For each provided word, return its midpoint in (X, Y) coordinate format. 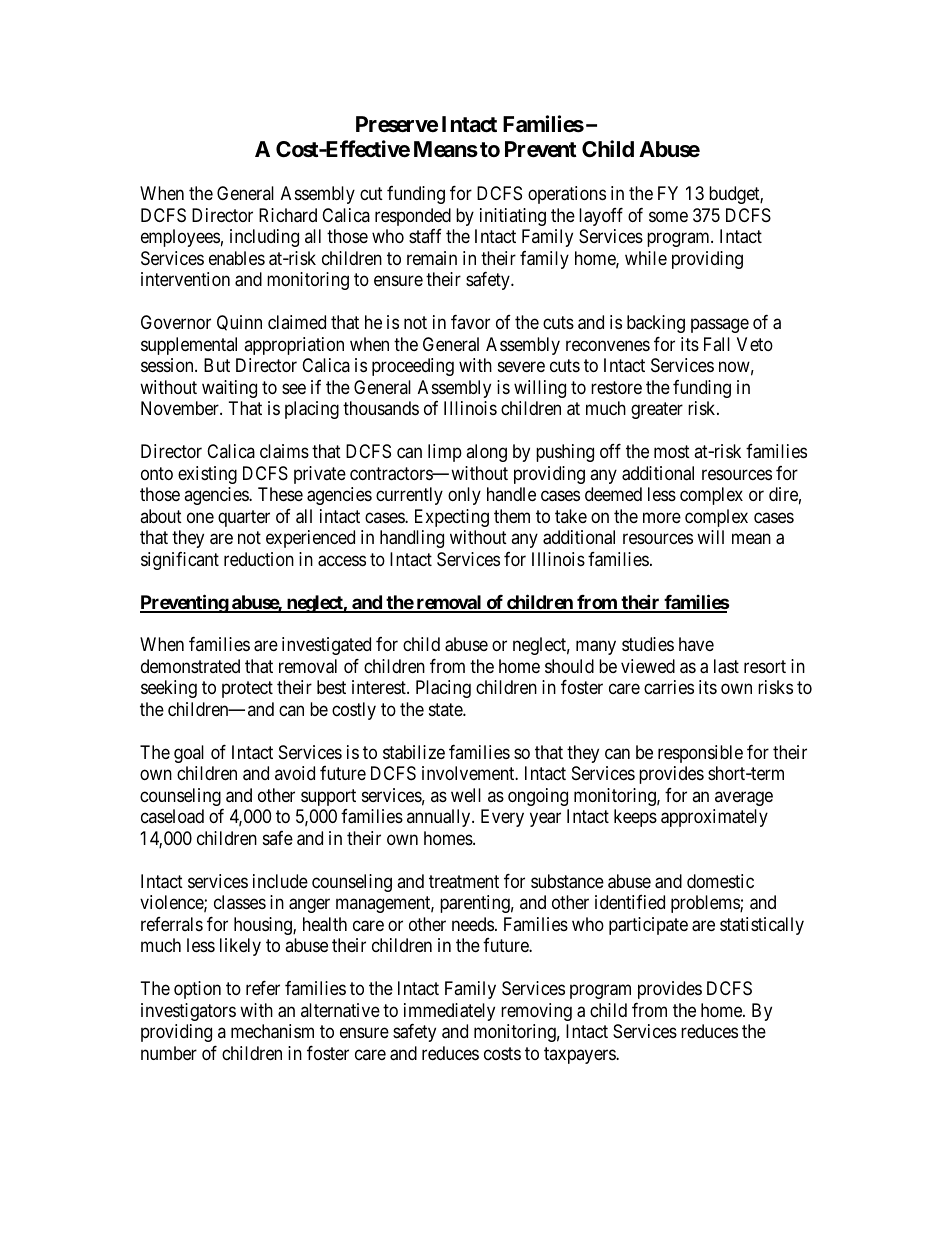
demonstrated (190, 666)
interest (380, 687)
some (668, 216)
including (264, 238)
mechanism (272, 1031)
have (696, 644)
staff (425, 236)
